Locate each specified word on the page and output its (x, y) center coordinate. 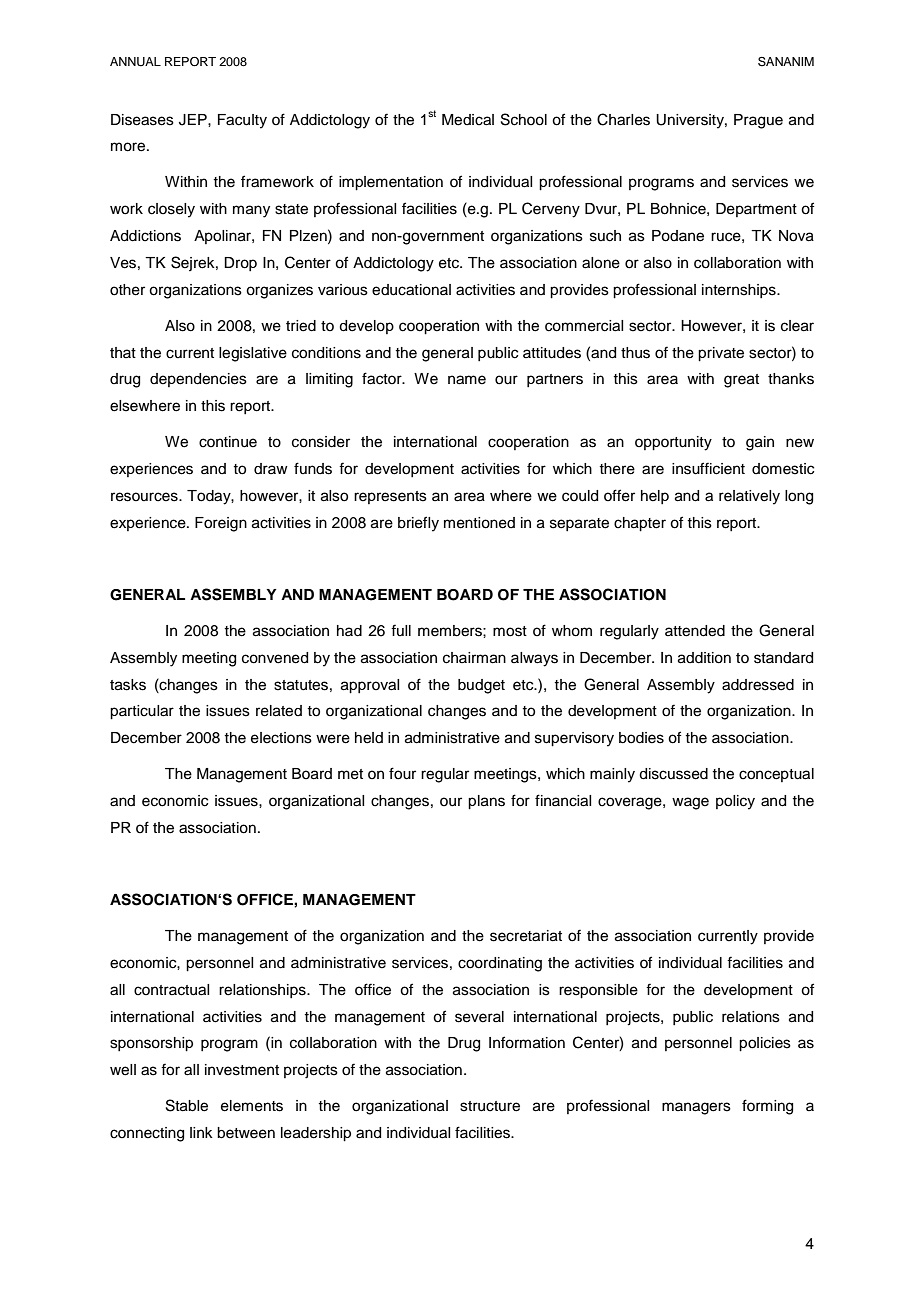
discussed (673, 774)
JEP (194, 120)
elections (281, 738)
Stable (187, 1105)
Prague (758, 121)
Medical (468, 120)
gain (760, 443)
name (467, 380)
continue (228, 442)
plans (486, 802)
